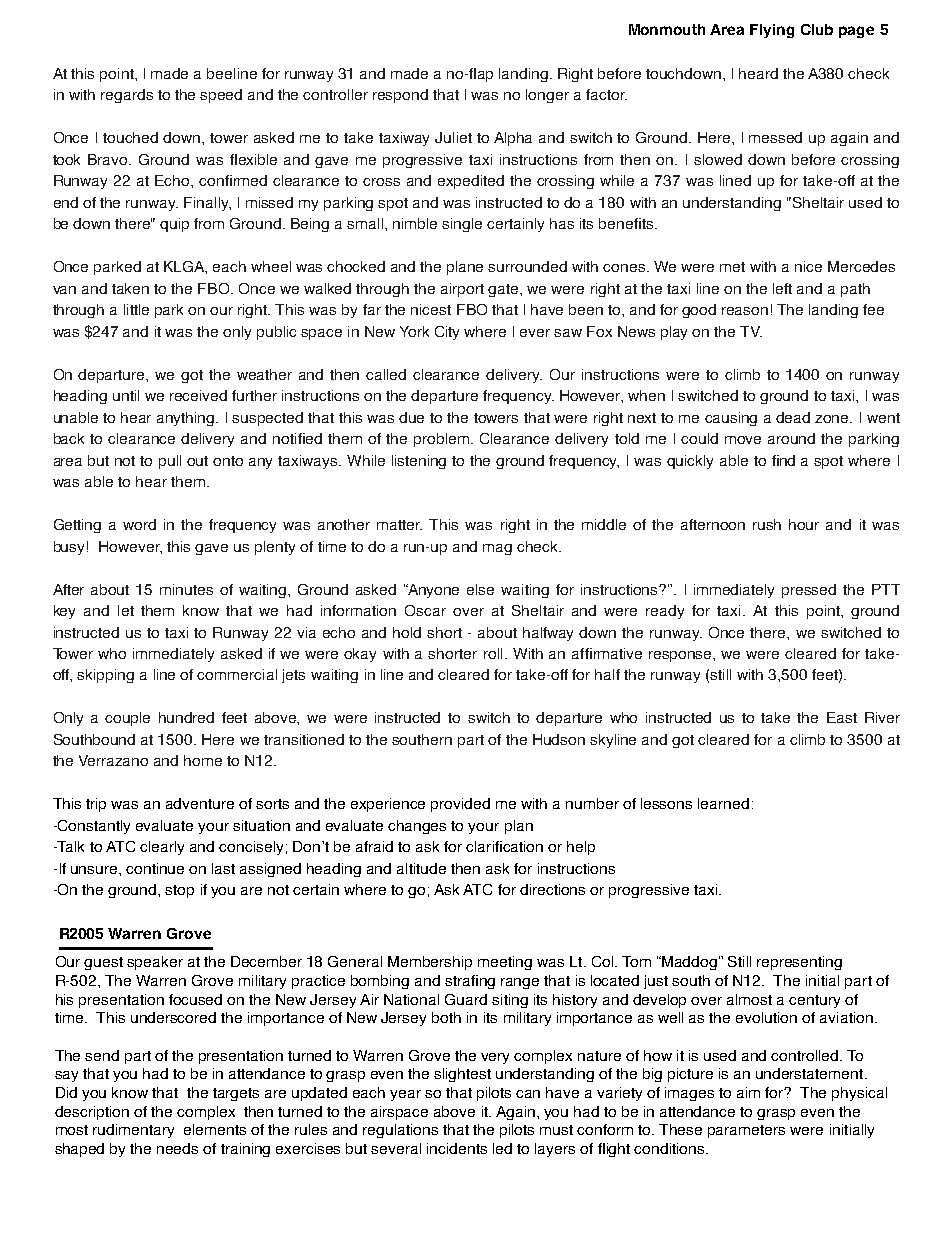  I want to click on regards, so click(127, 96).
